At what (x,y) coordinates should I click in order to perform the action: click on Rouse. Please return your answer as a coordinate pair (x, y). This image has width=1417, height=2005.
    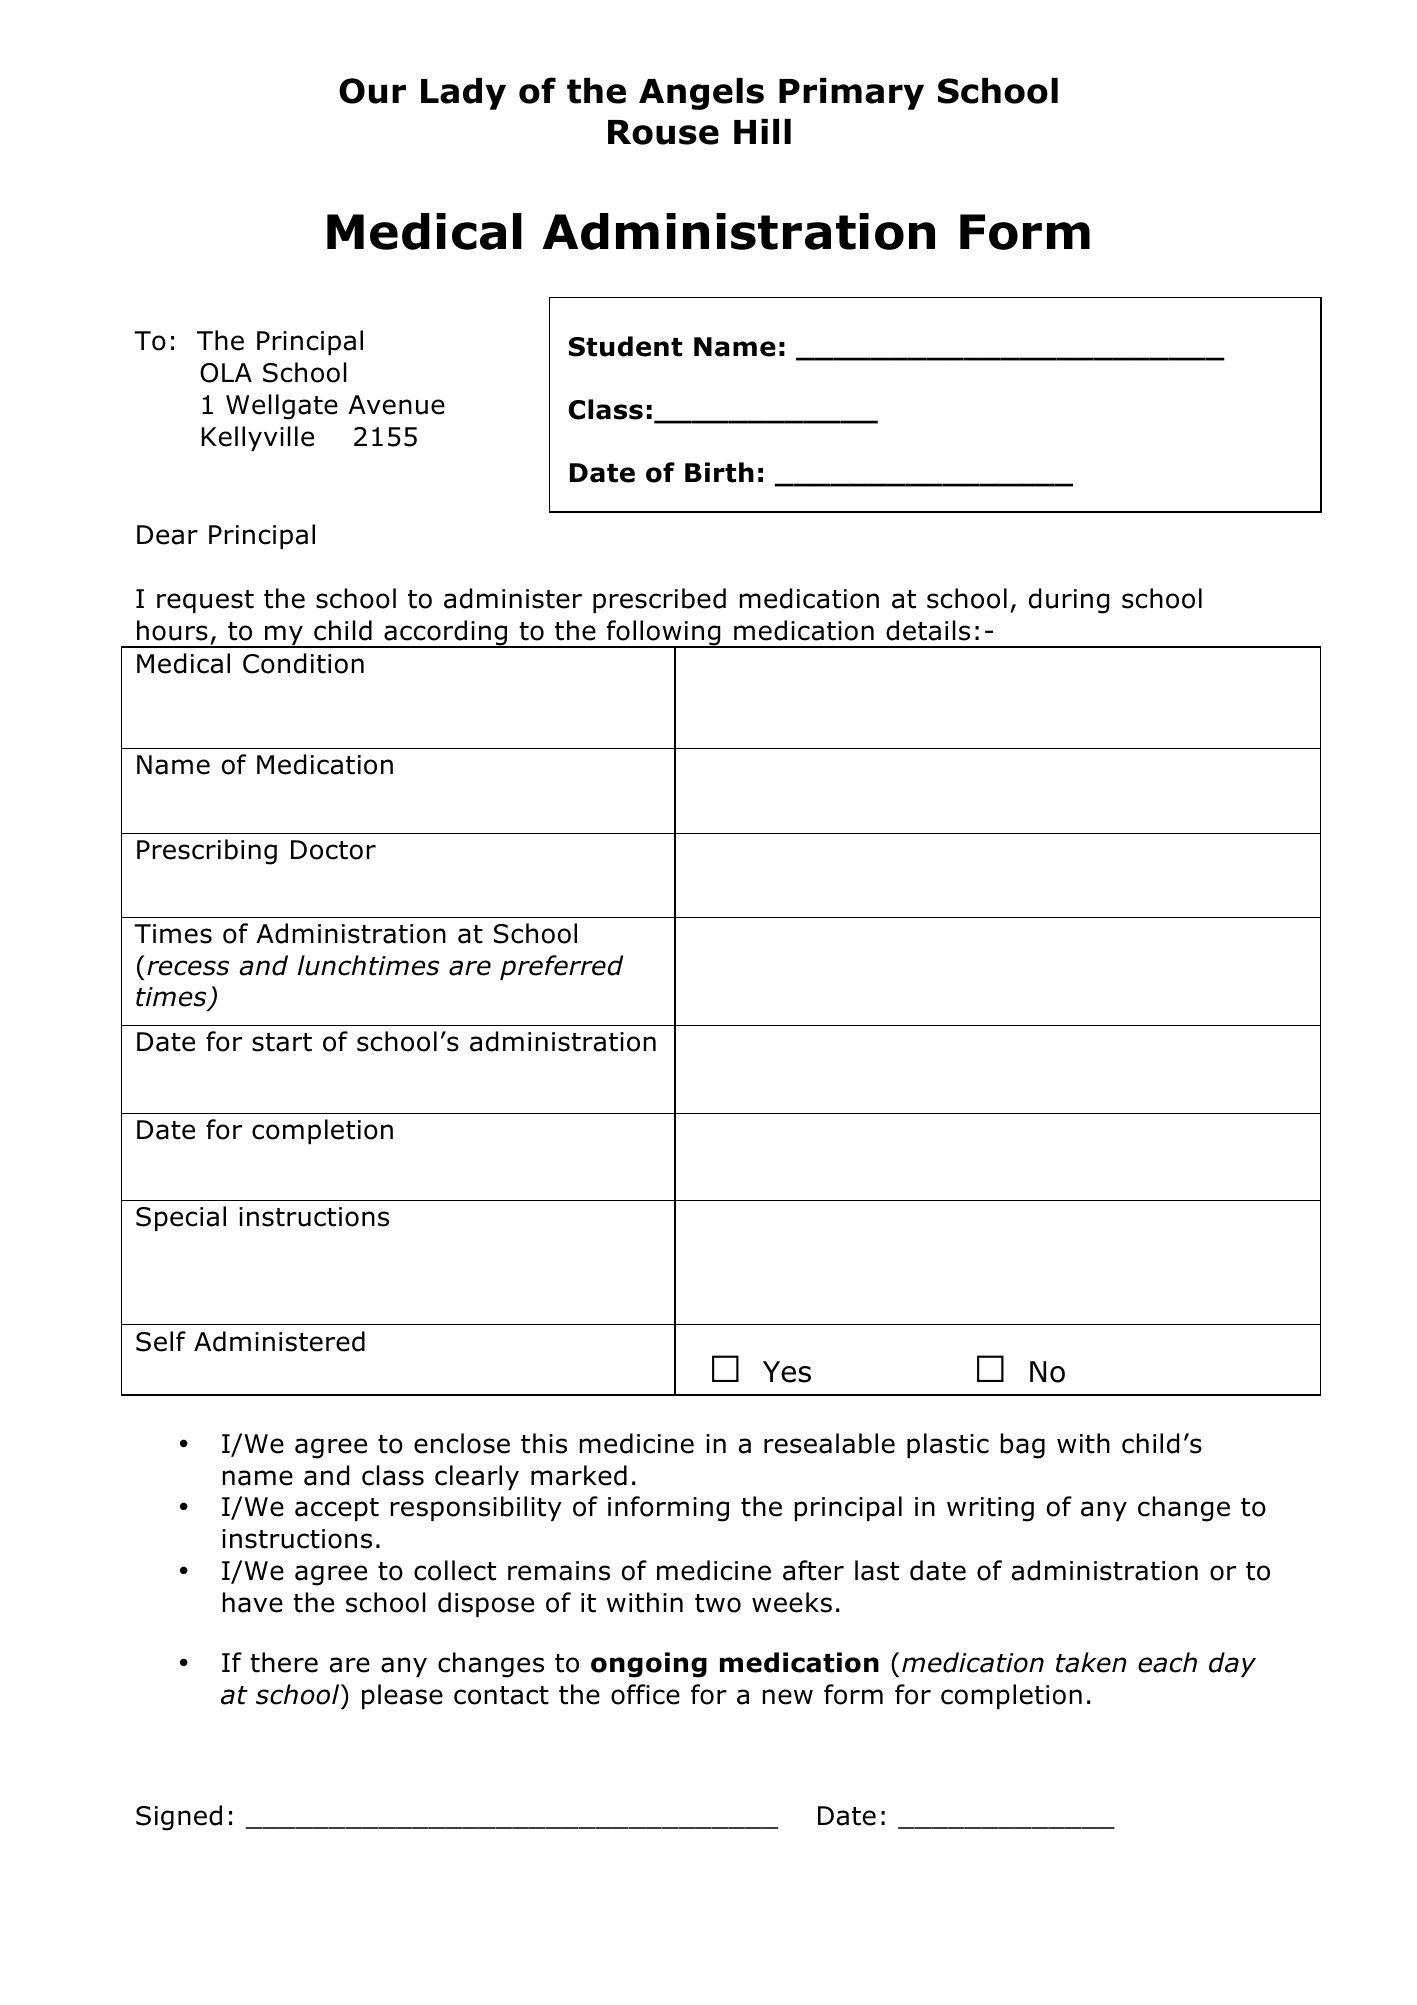
    Looking at the image, I should click on (663, 132).
